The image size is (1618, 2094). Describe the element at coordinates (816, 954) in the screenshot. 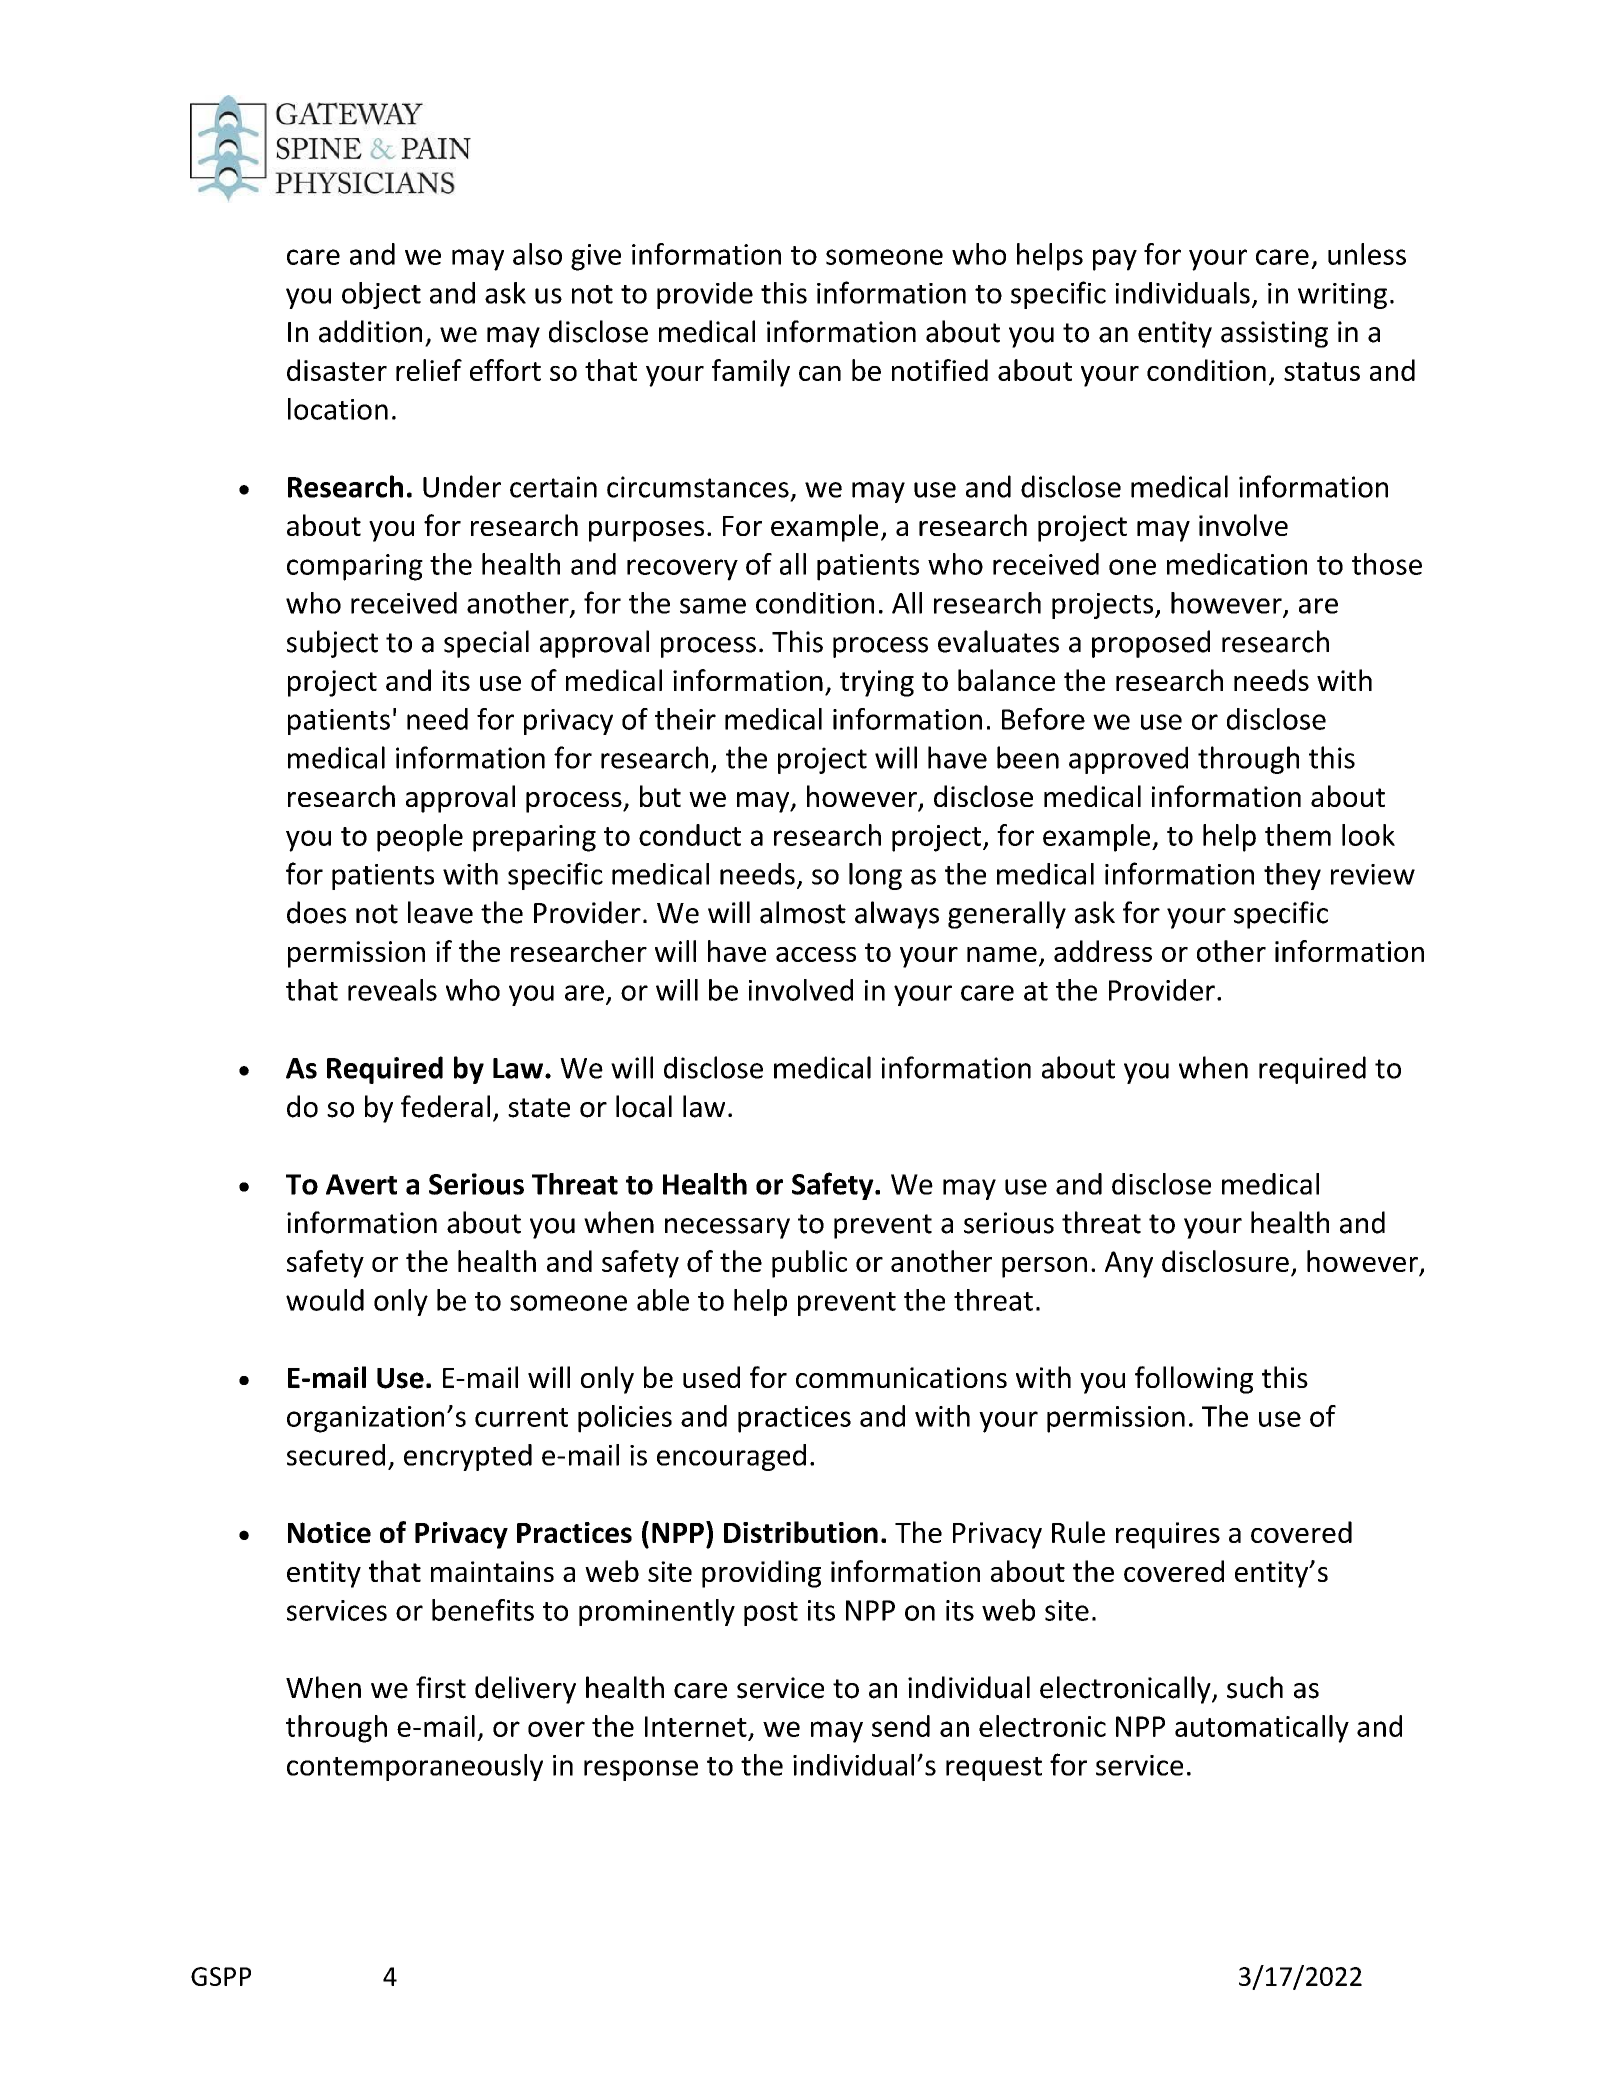

I see `access` at that location.
